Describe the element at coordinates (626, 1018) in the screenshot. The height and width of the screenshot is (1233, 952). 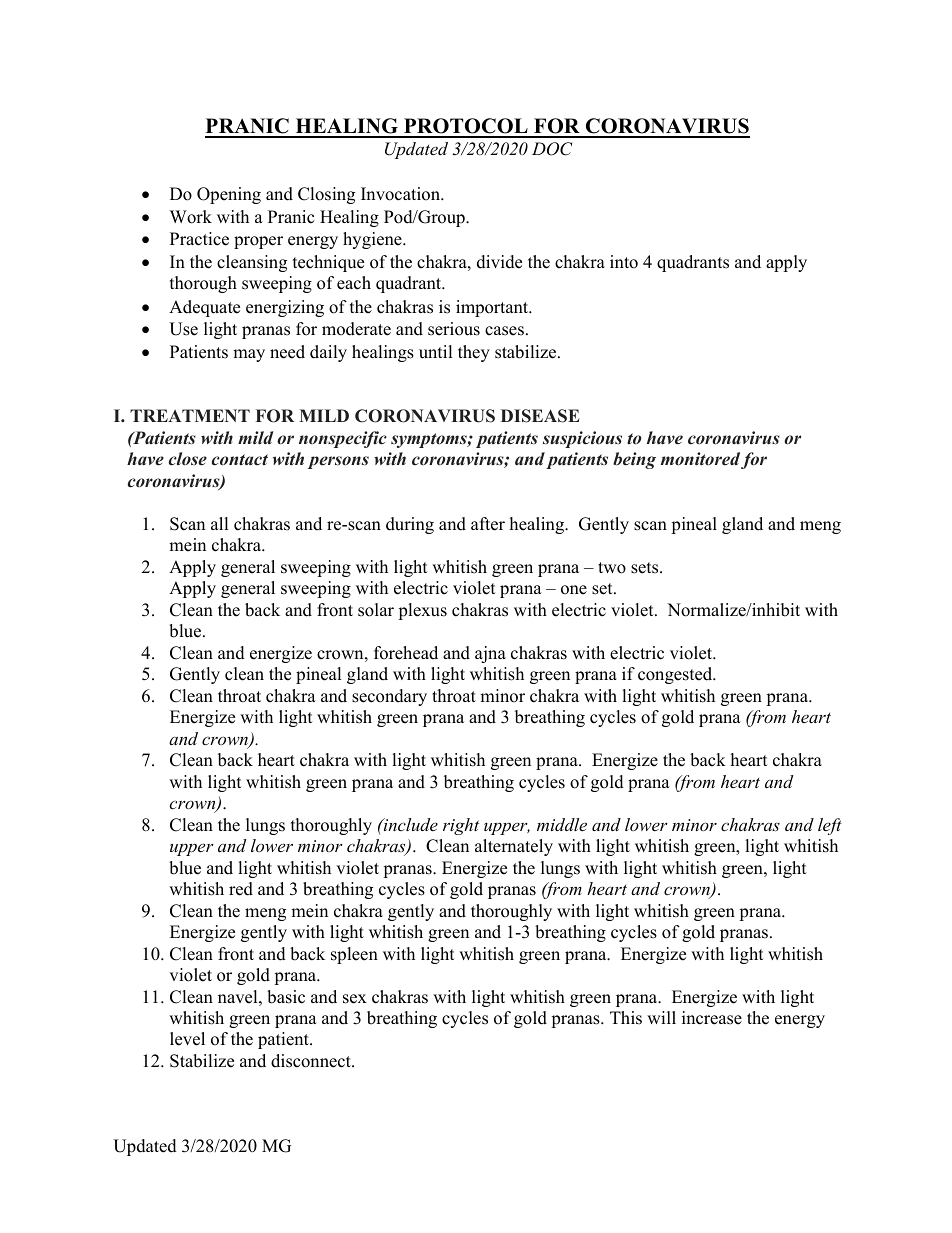
I see `This` at that location.
